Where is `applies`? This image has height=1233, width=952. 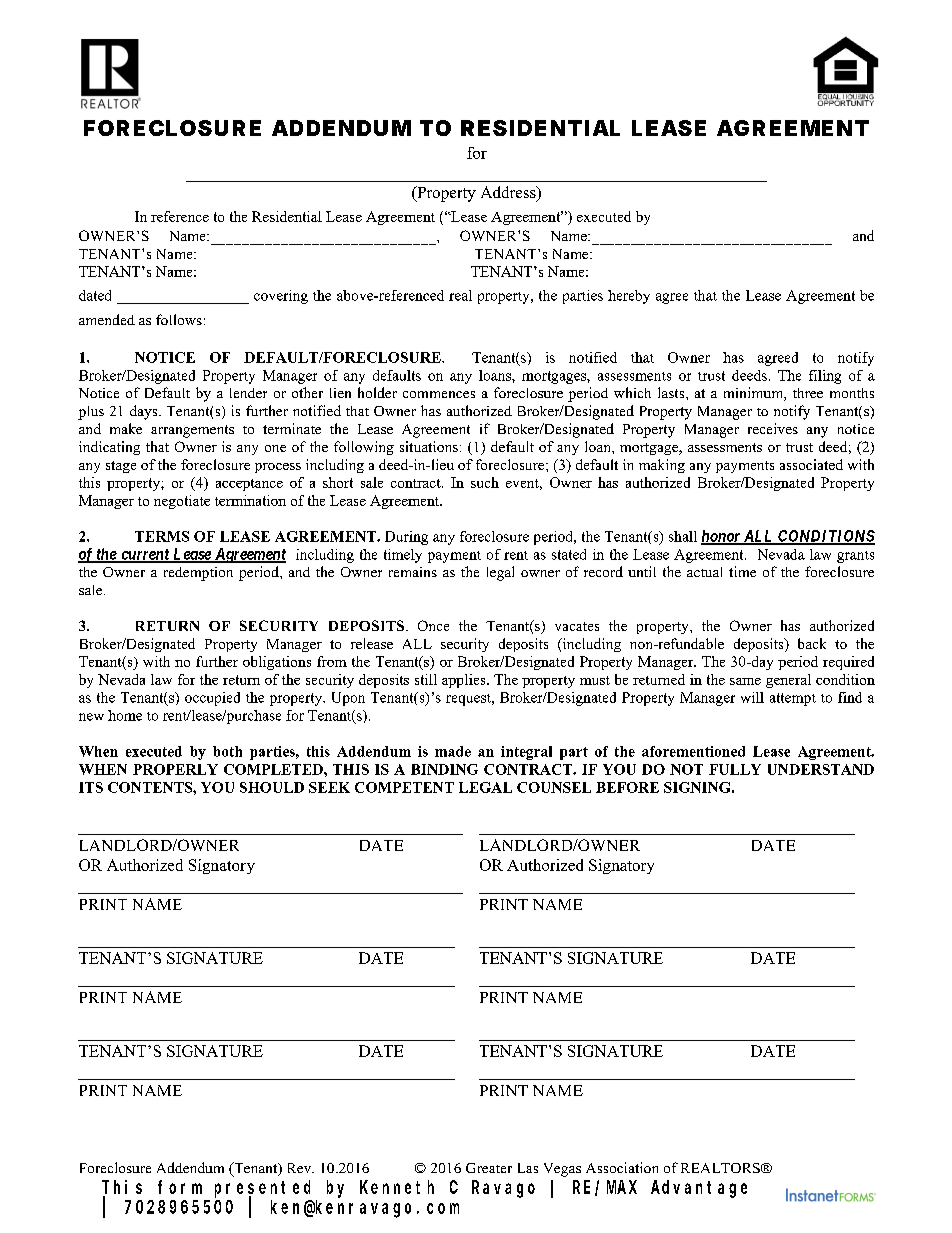
applies is located at coordinates (465, 681).
